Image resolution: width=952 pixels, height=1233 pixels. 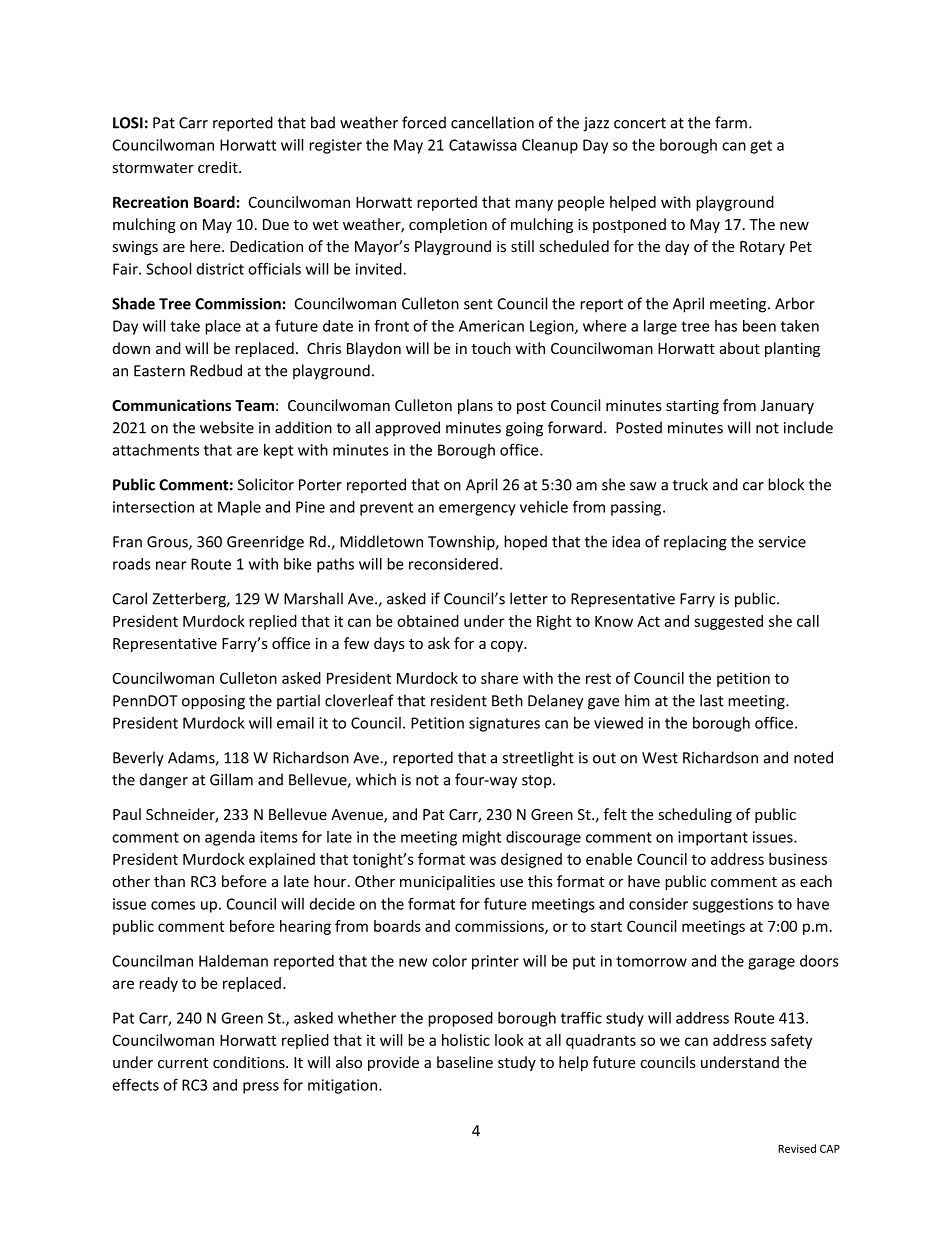 I want to click on baseline, so click(x=465, y=1062).
